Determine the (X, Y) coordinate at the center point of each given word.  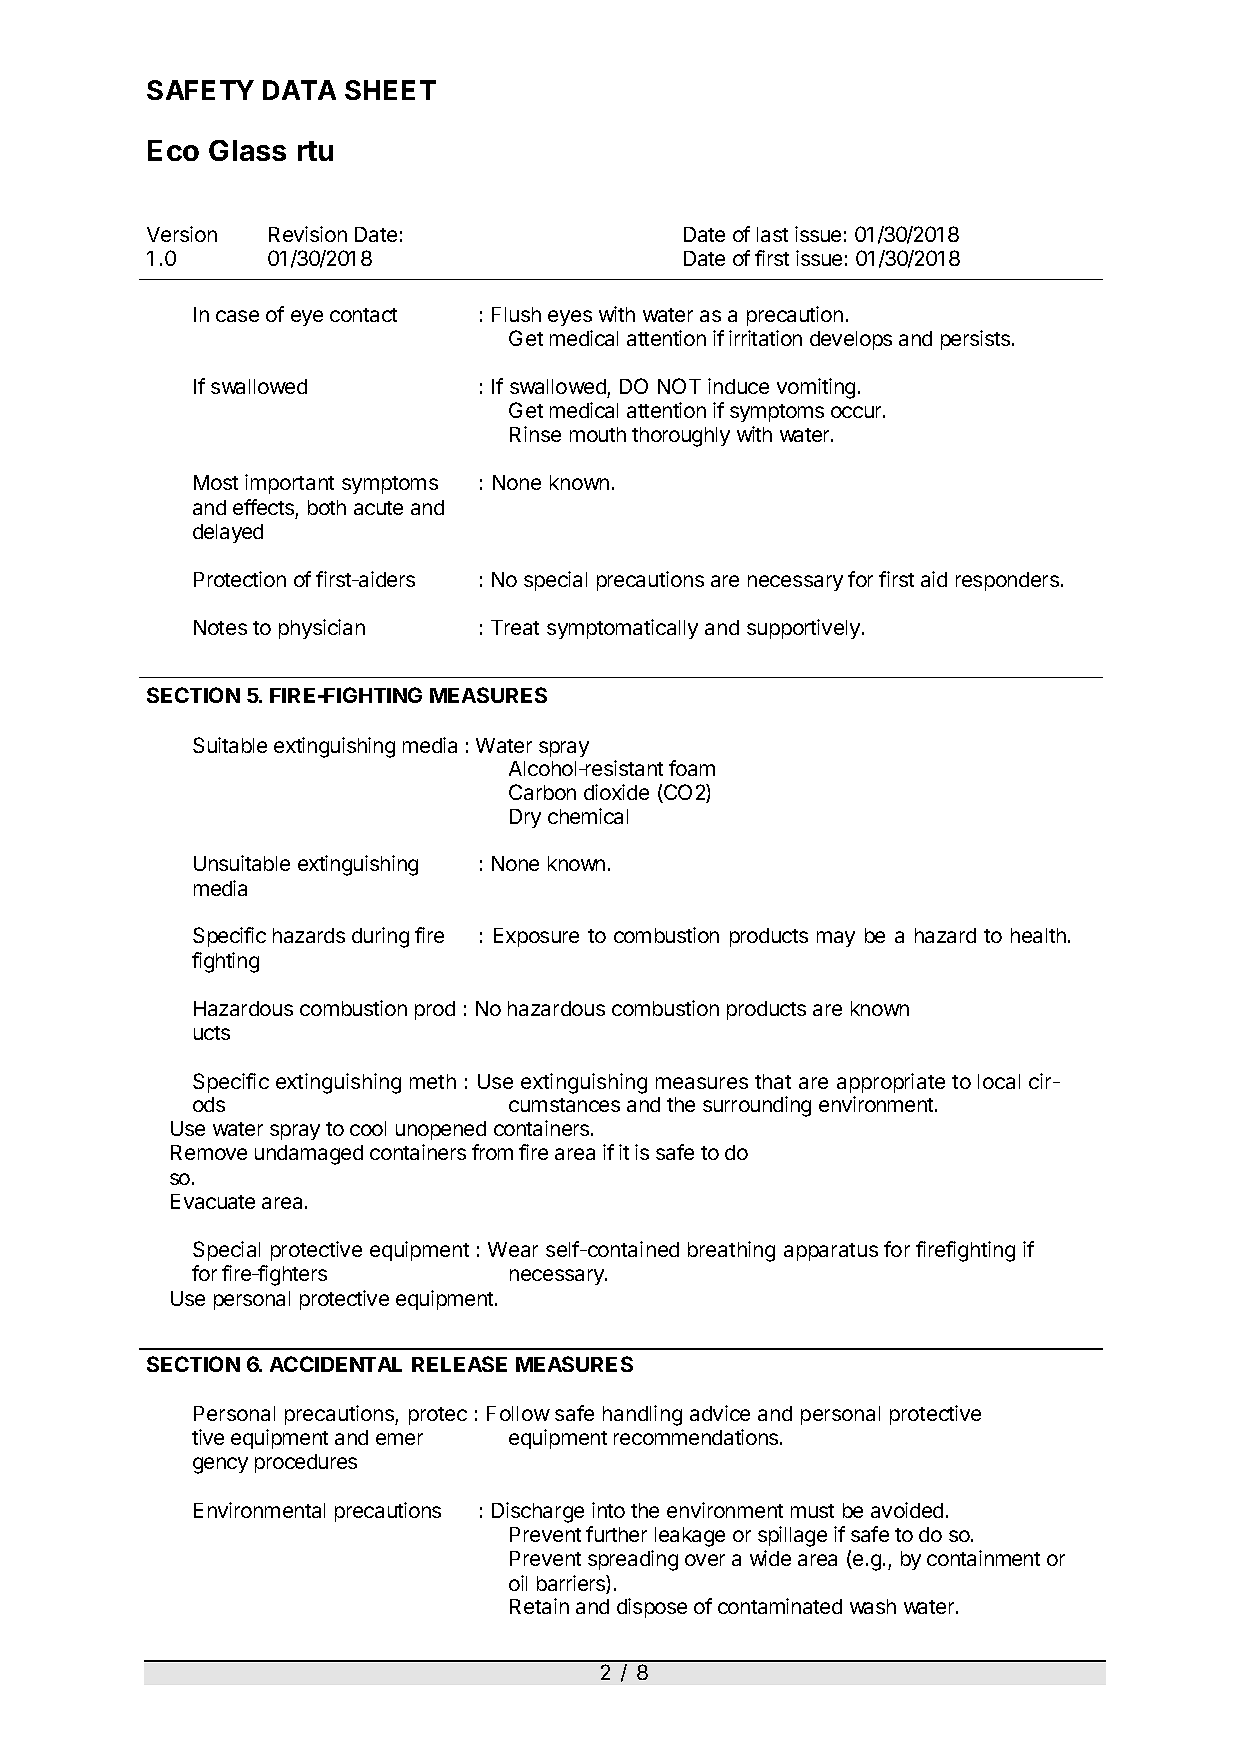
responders (1009, 581)
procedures (306, 1463)
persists (977, 340)
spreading (633, 1560)
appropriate (891, 1083)
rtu (315, 151)
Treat (515, 627)
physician (322, 629)
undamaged (309, 1155)
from (492, 1152)
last (772, 234)
